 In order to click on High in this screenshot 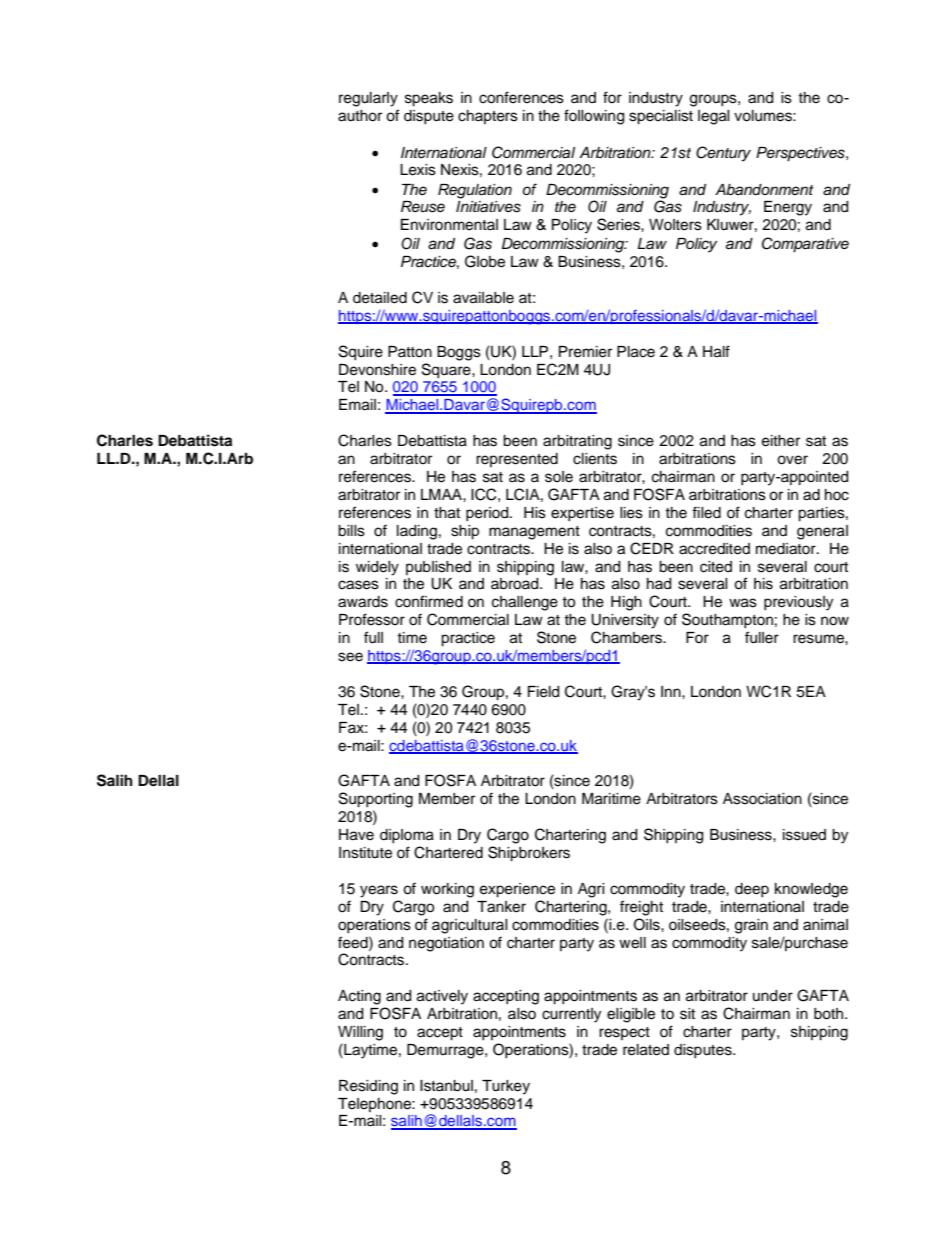, I will do `click(626, 603)`.
